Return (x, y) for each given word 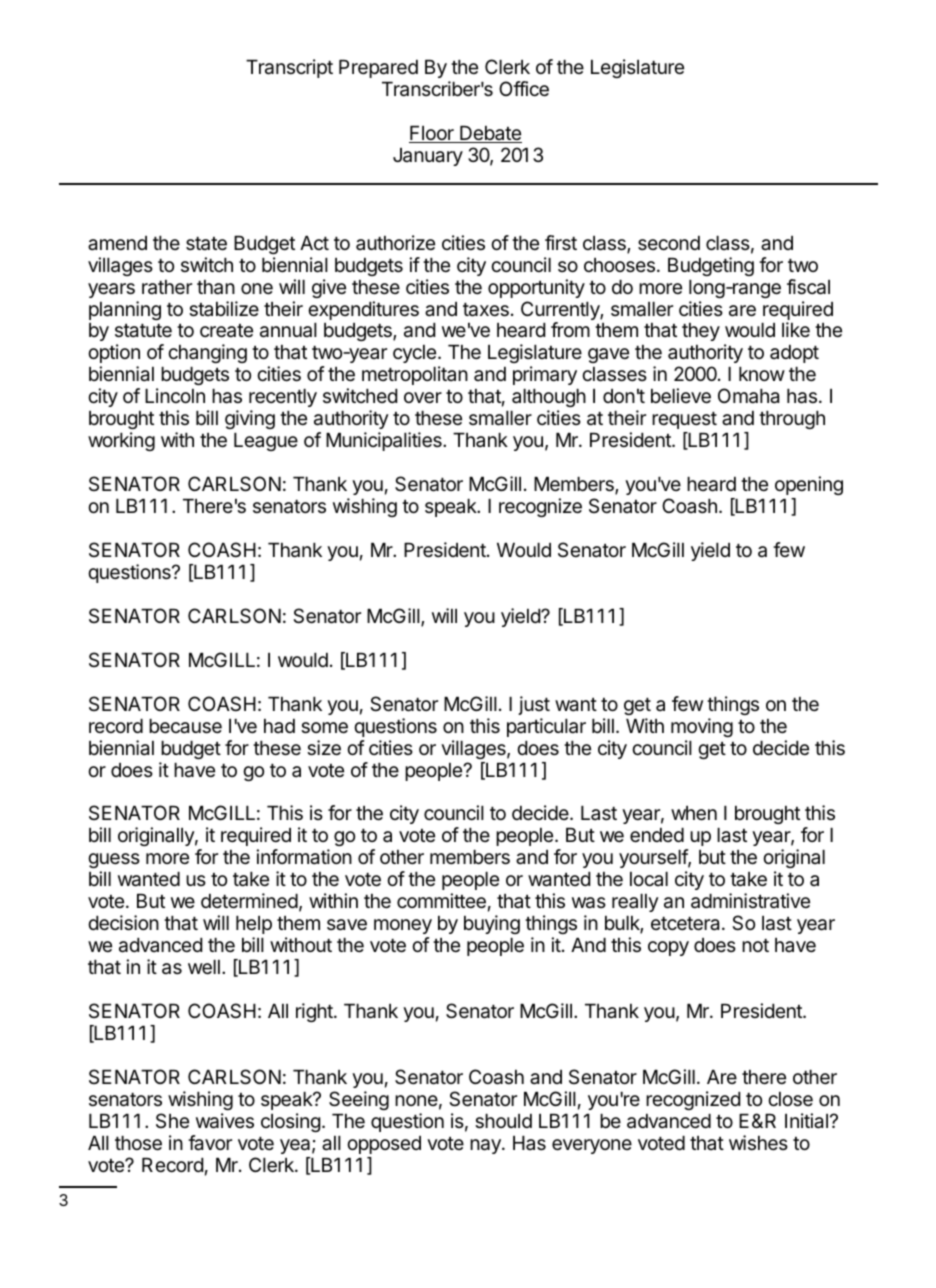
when (694, 813)
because (185, 726)
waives (225, 1121)
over (423, 398)
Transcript (289, 68)
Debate (490, 134)
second (669, 243)
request (684, 420)
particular (546, 727)
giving (250, 419)
